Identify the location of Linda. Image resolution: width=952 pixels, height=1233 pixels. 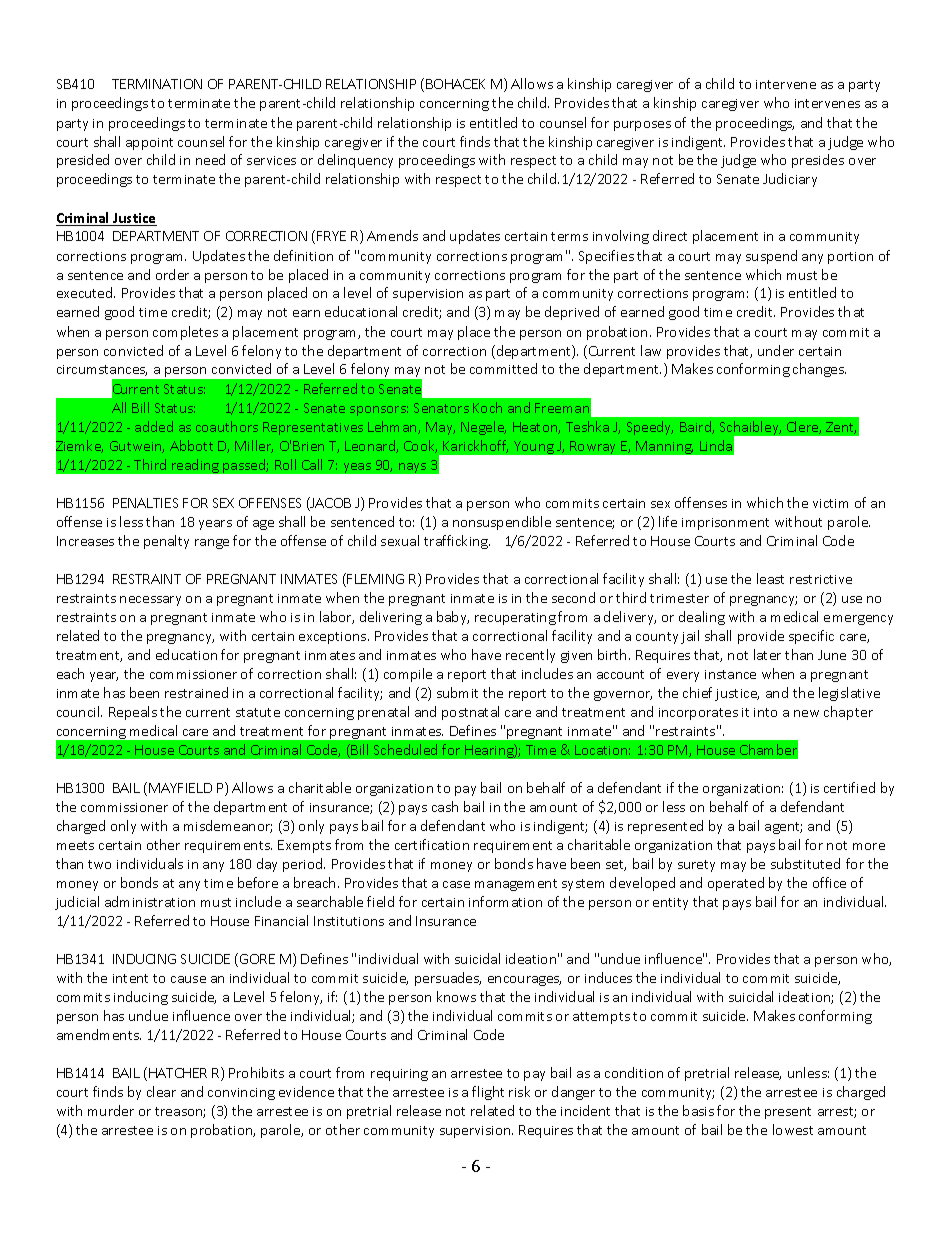
(716, 445).
